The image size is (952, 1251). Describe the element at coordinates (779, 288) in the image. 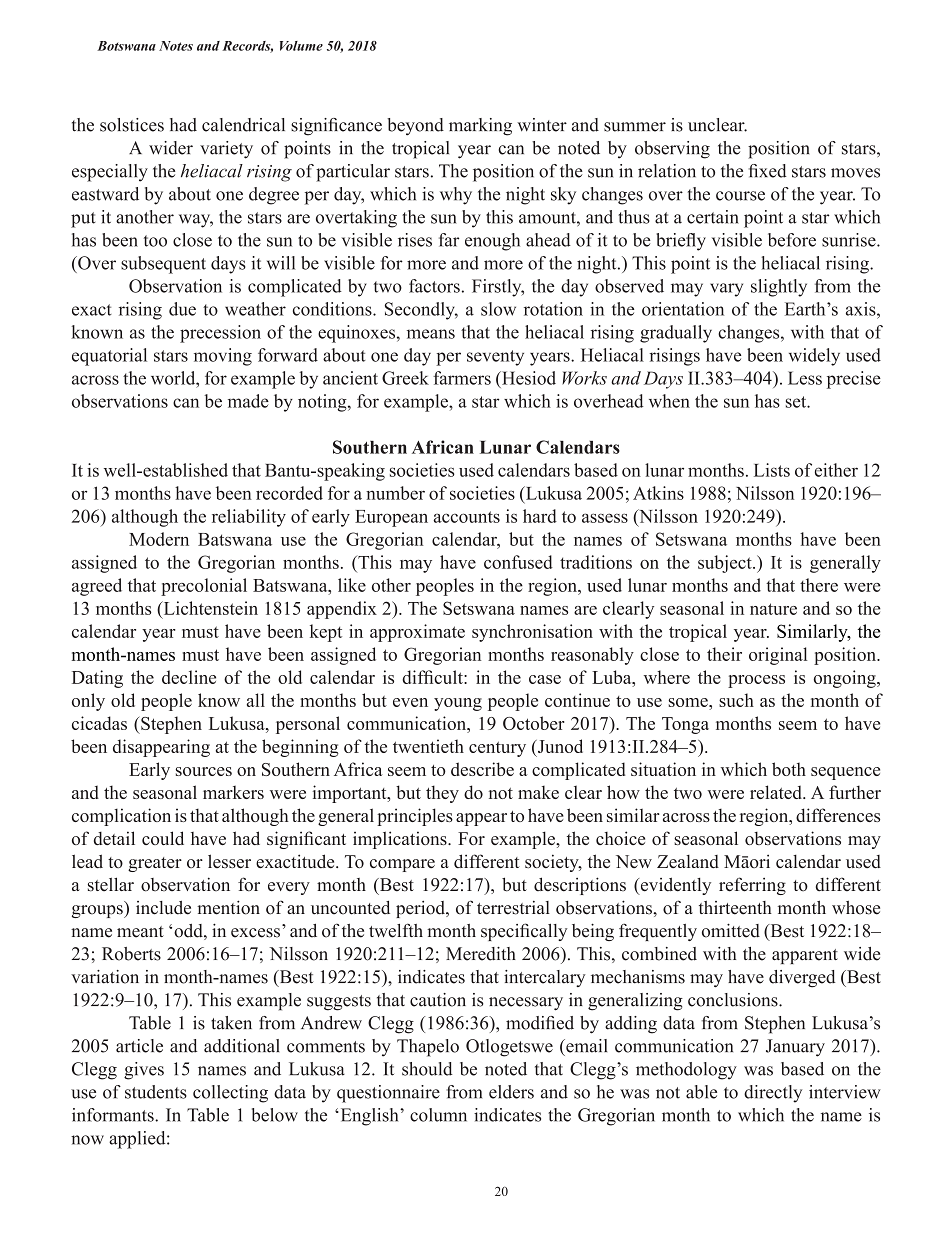

I see `slightly` at that location.
